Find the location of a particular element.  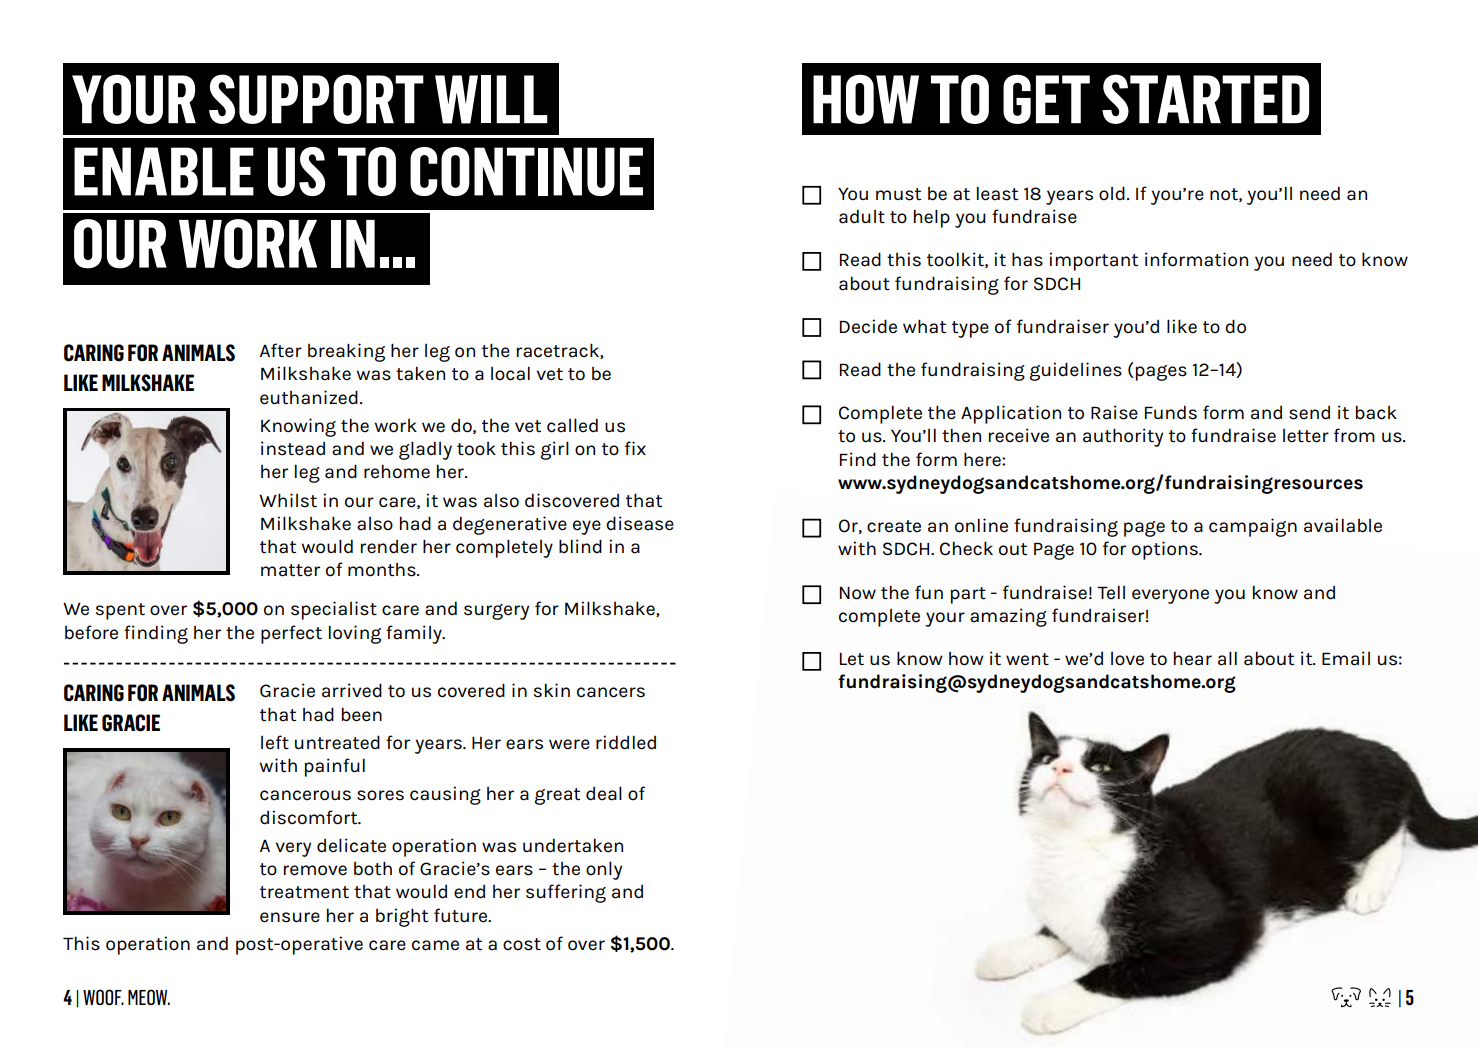

CONTINUE is located at coordinates (526, 171).
